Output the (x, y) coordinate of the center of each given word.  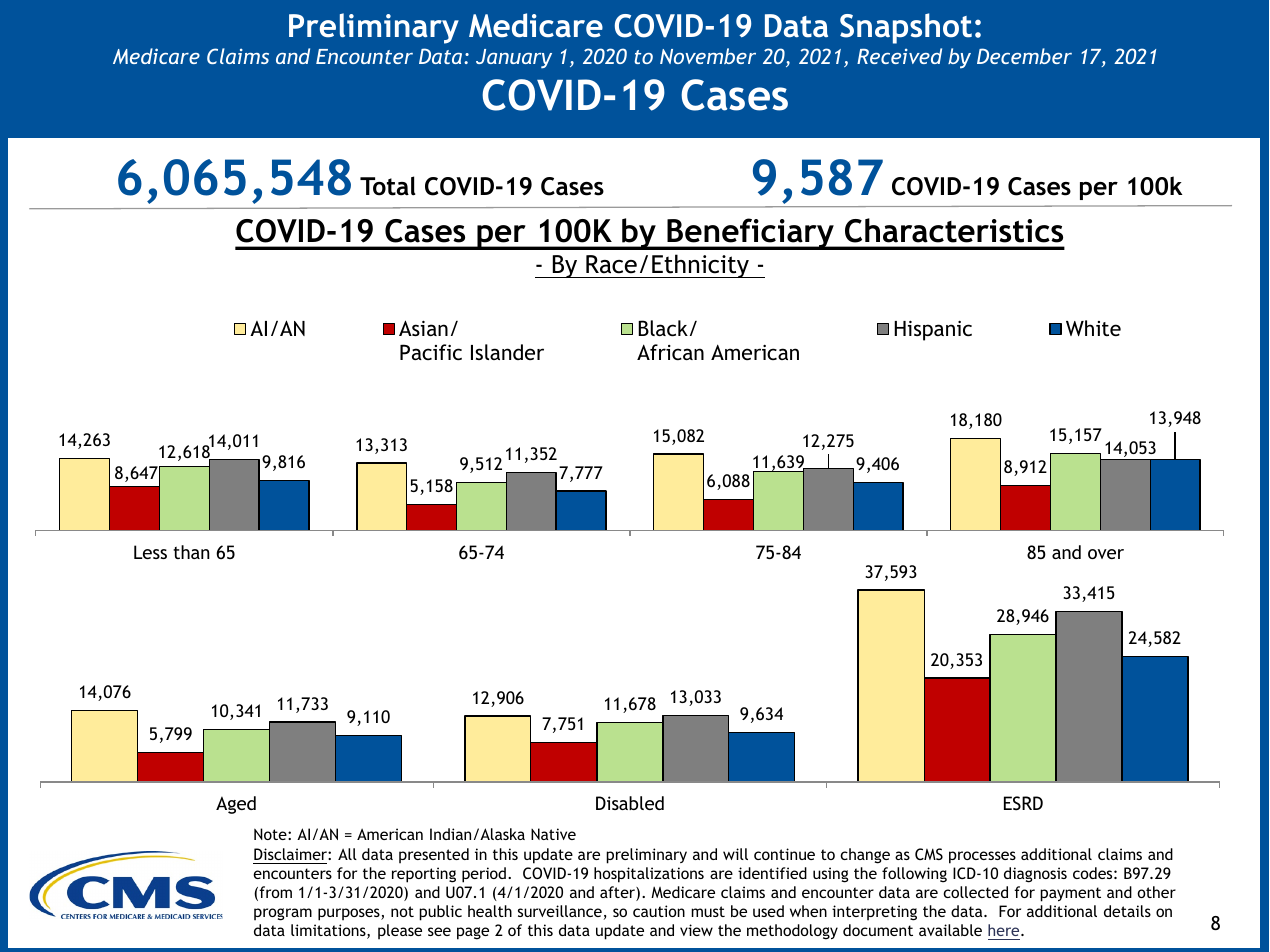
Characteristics (954, 230)
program (283, 914)
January (514, 59)
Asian (423, 328)
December (1024, 56)
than (191, 552)
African (670, 352)
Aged (236, 805)
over (1106, 554)
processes (982, 857)
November (708, 56)
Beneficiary (750, 234)
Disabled (630, 803)
